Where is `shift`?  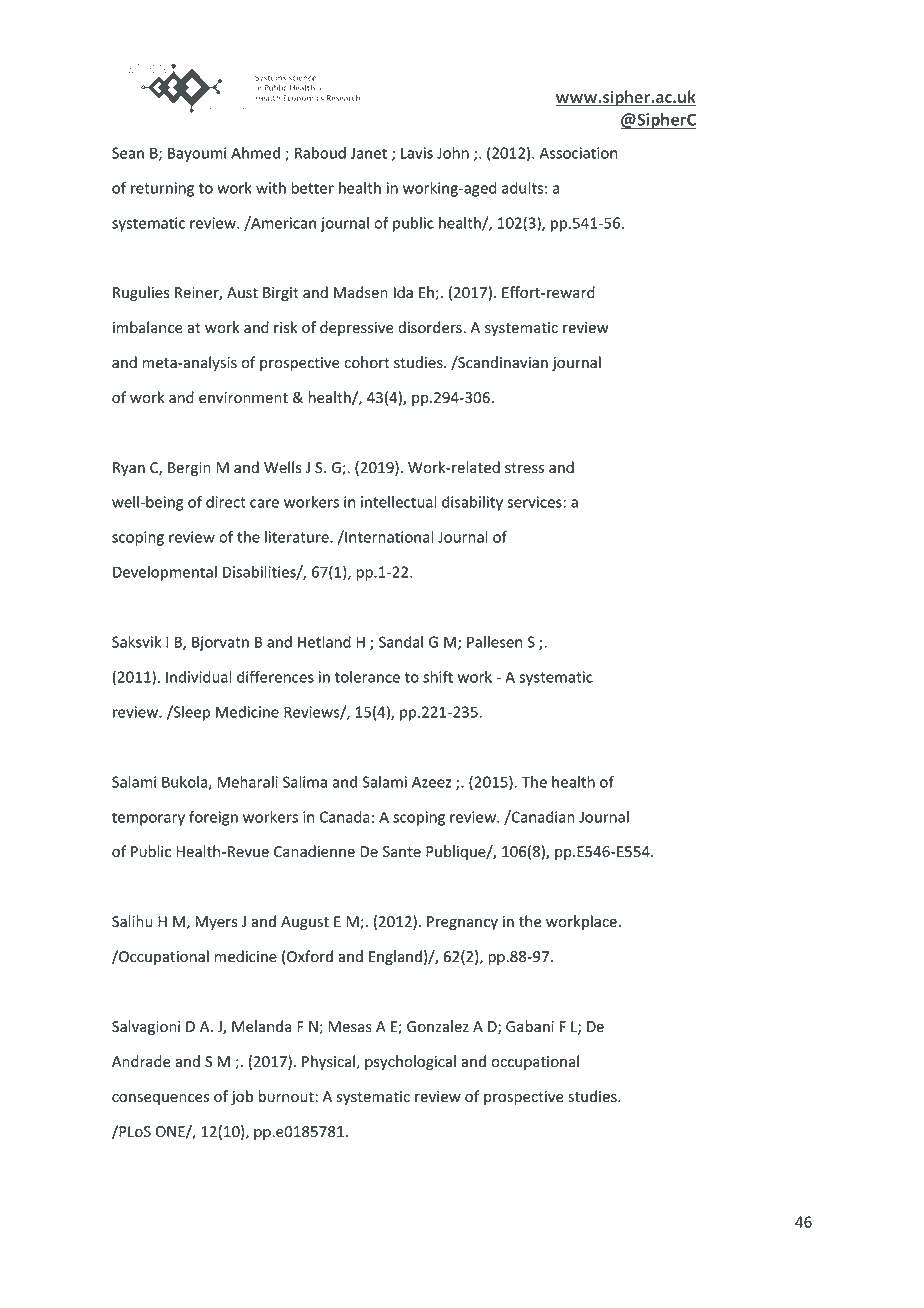
shift is located at coordinates (438, 676).
